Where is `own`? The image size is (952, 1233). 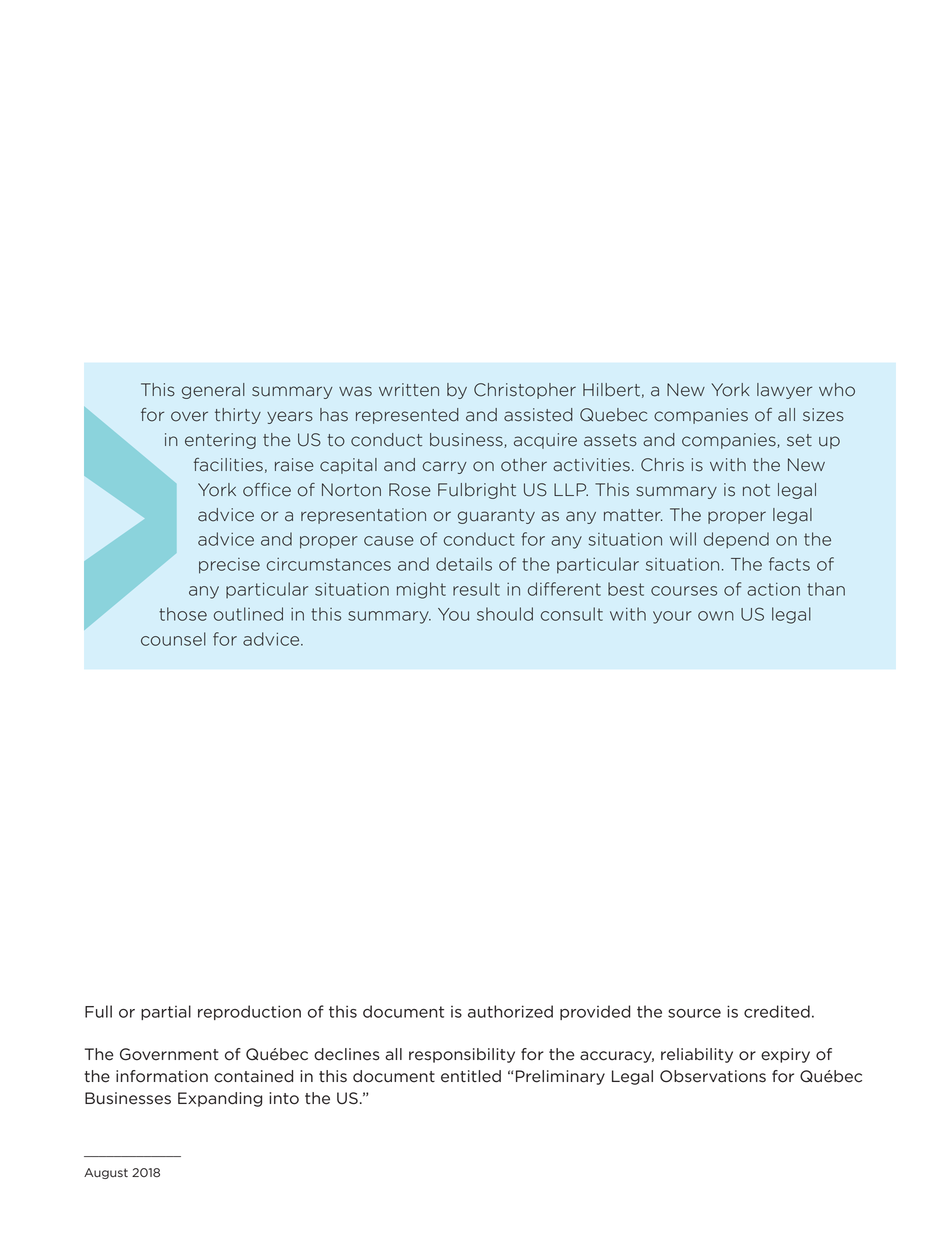 own is located at coordinates (716, 616).
